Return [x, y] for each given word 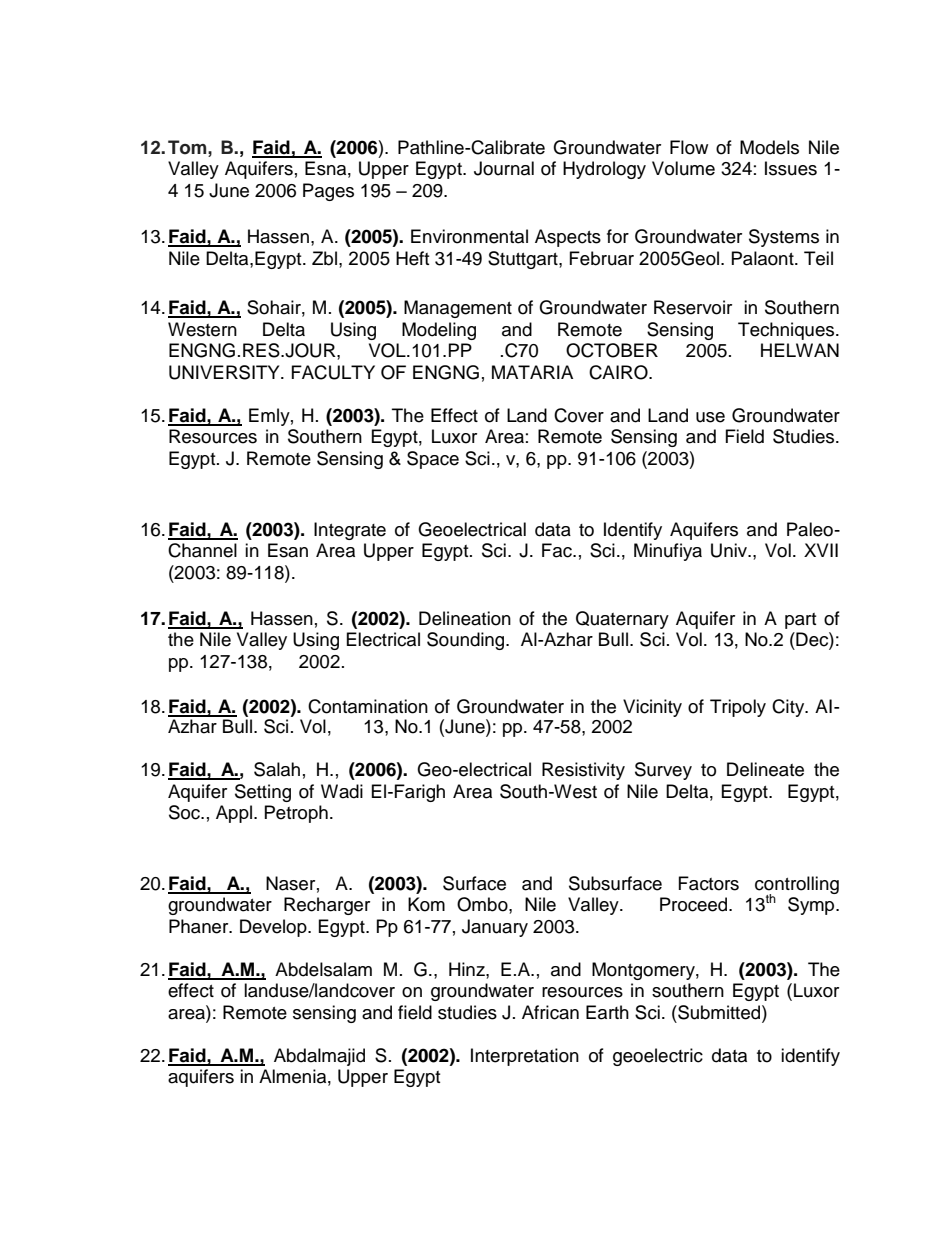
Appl [234, 814]
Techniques [787, 331]
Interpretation [525, 1057]
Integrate [350, 531]
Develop [274, 928]
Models [769, 147]
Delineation [465, 618]
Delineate [765, 769]
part [800, 621]
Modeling [439, 331]
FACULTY [333, 372]
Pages [328, 192]
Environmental [469, 236]
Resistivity [583, 771]
